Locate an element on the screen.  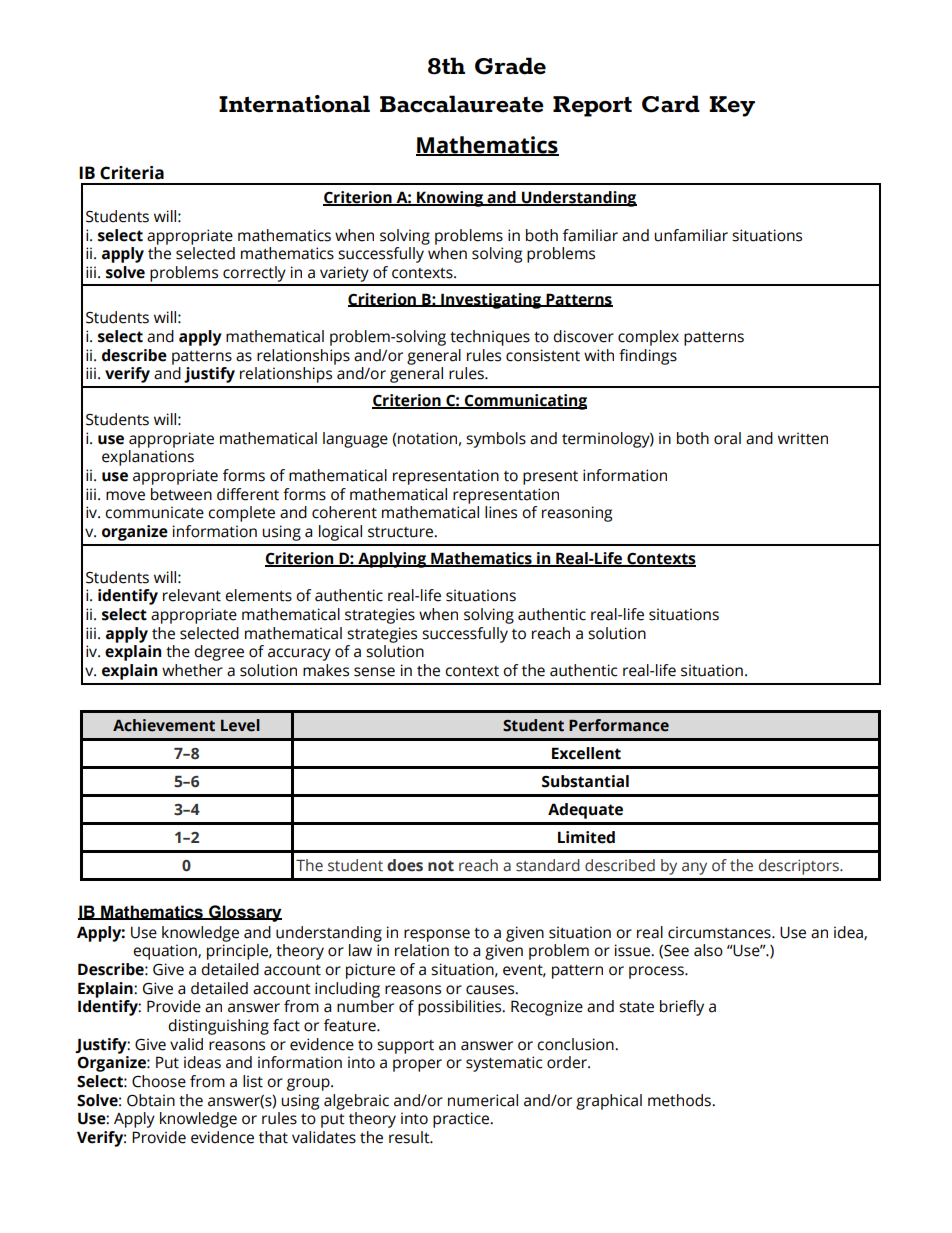
Key is located at coordinates (732, 106).
